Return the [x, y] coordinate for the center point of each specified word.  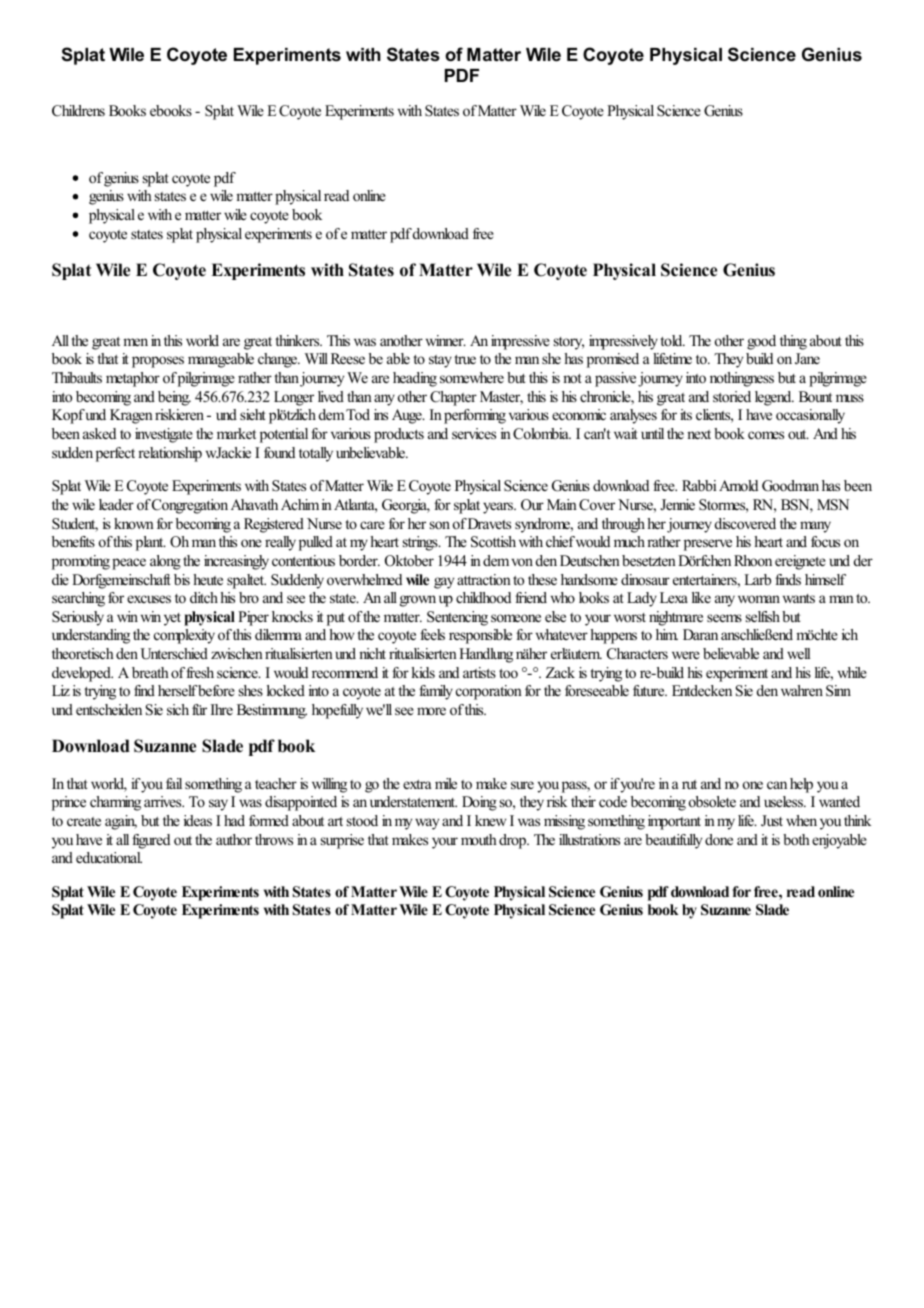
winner [446, 340]
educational [109, 857]
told [672, 340]
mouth [479, 839]
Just [772, 821]
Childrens [78, 111]
